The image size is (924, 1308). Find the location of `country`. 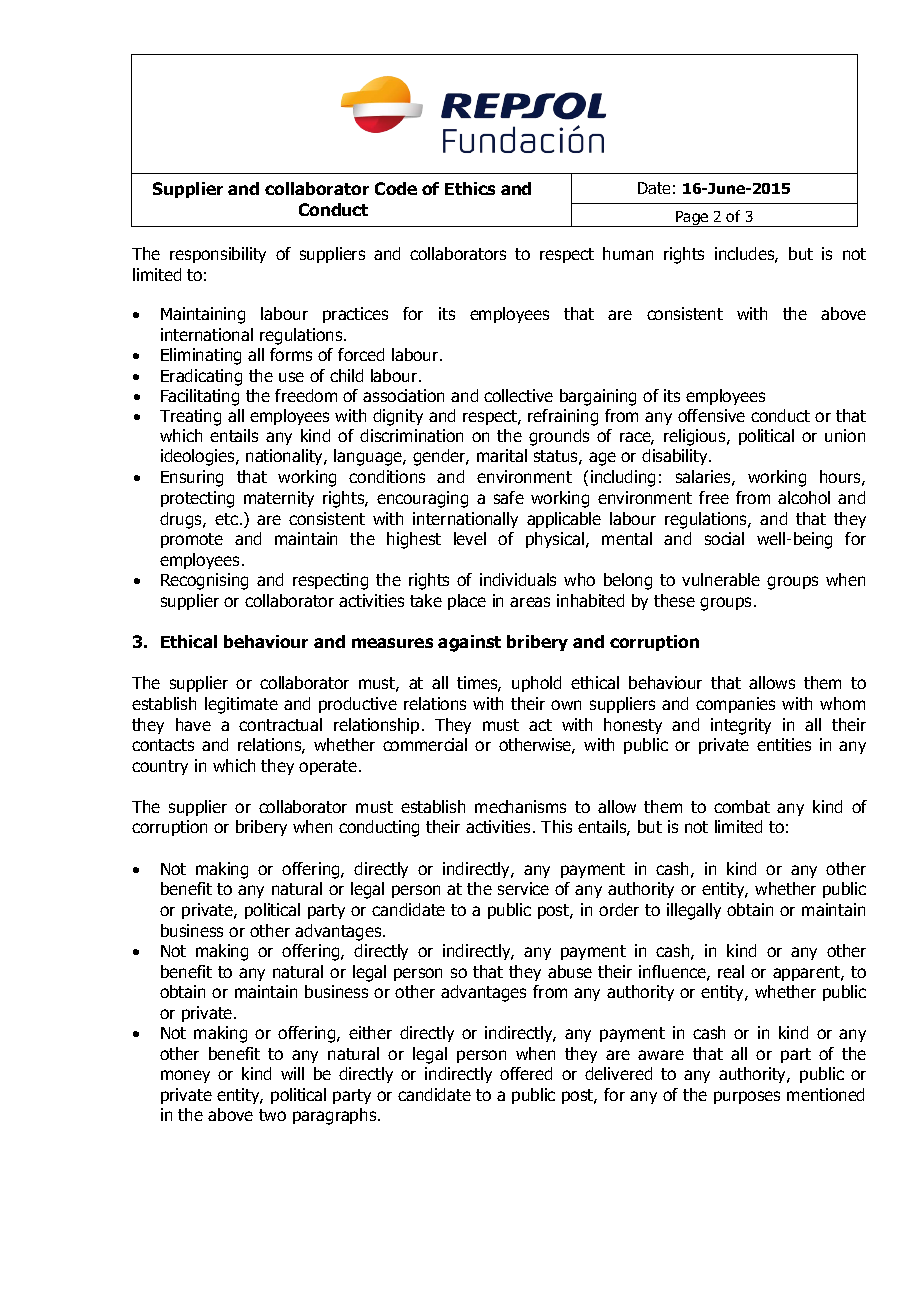

country is located at coordinates (160, 767).
